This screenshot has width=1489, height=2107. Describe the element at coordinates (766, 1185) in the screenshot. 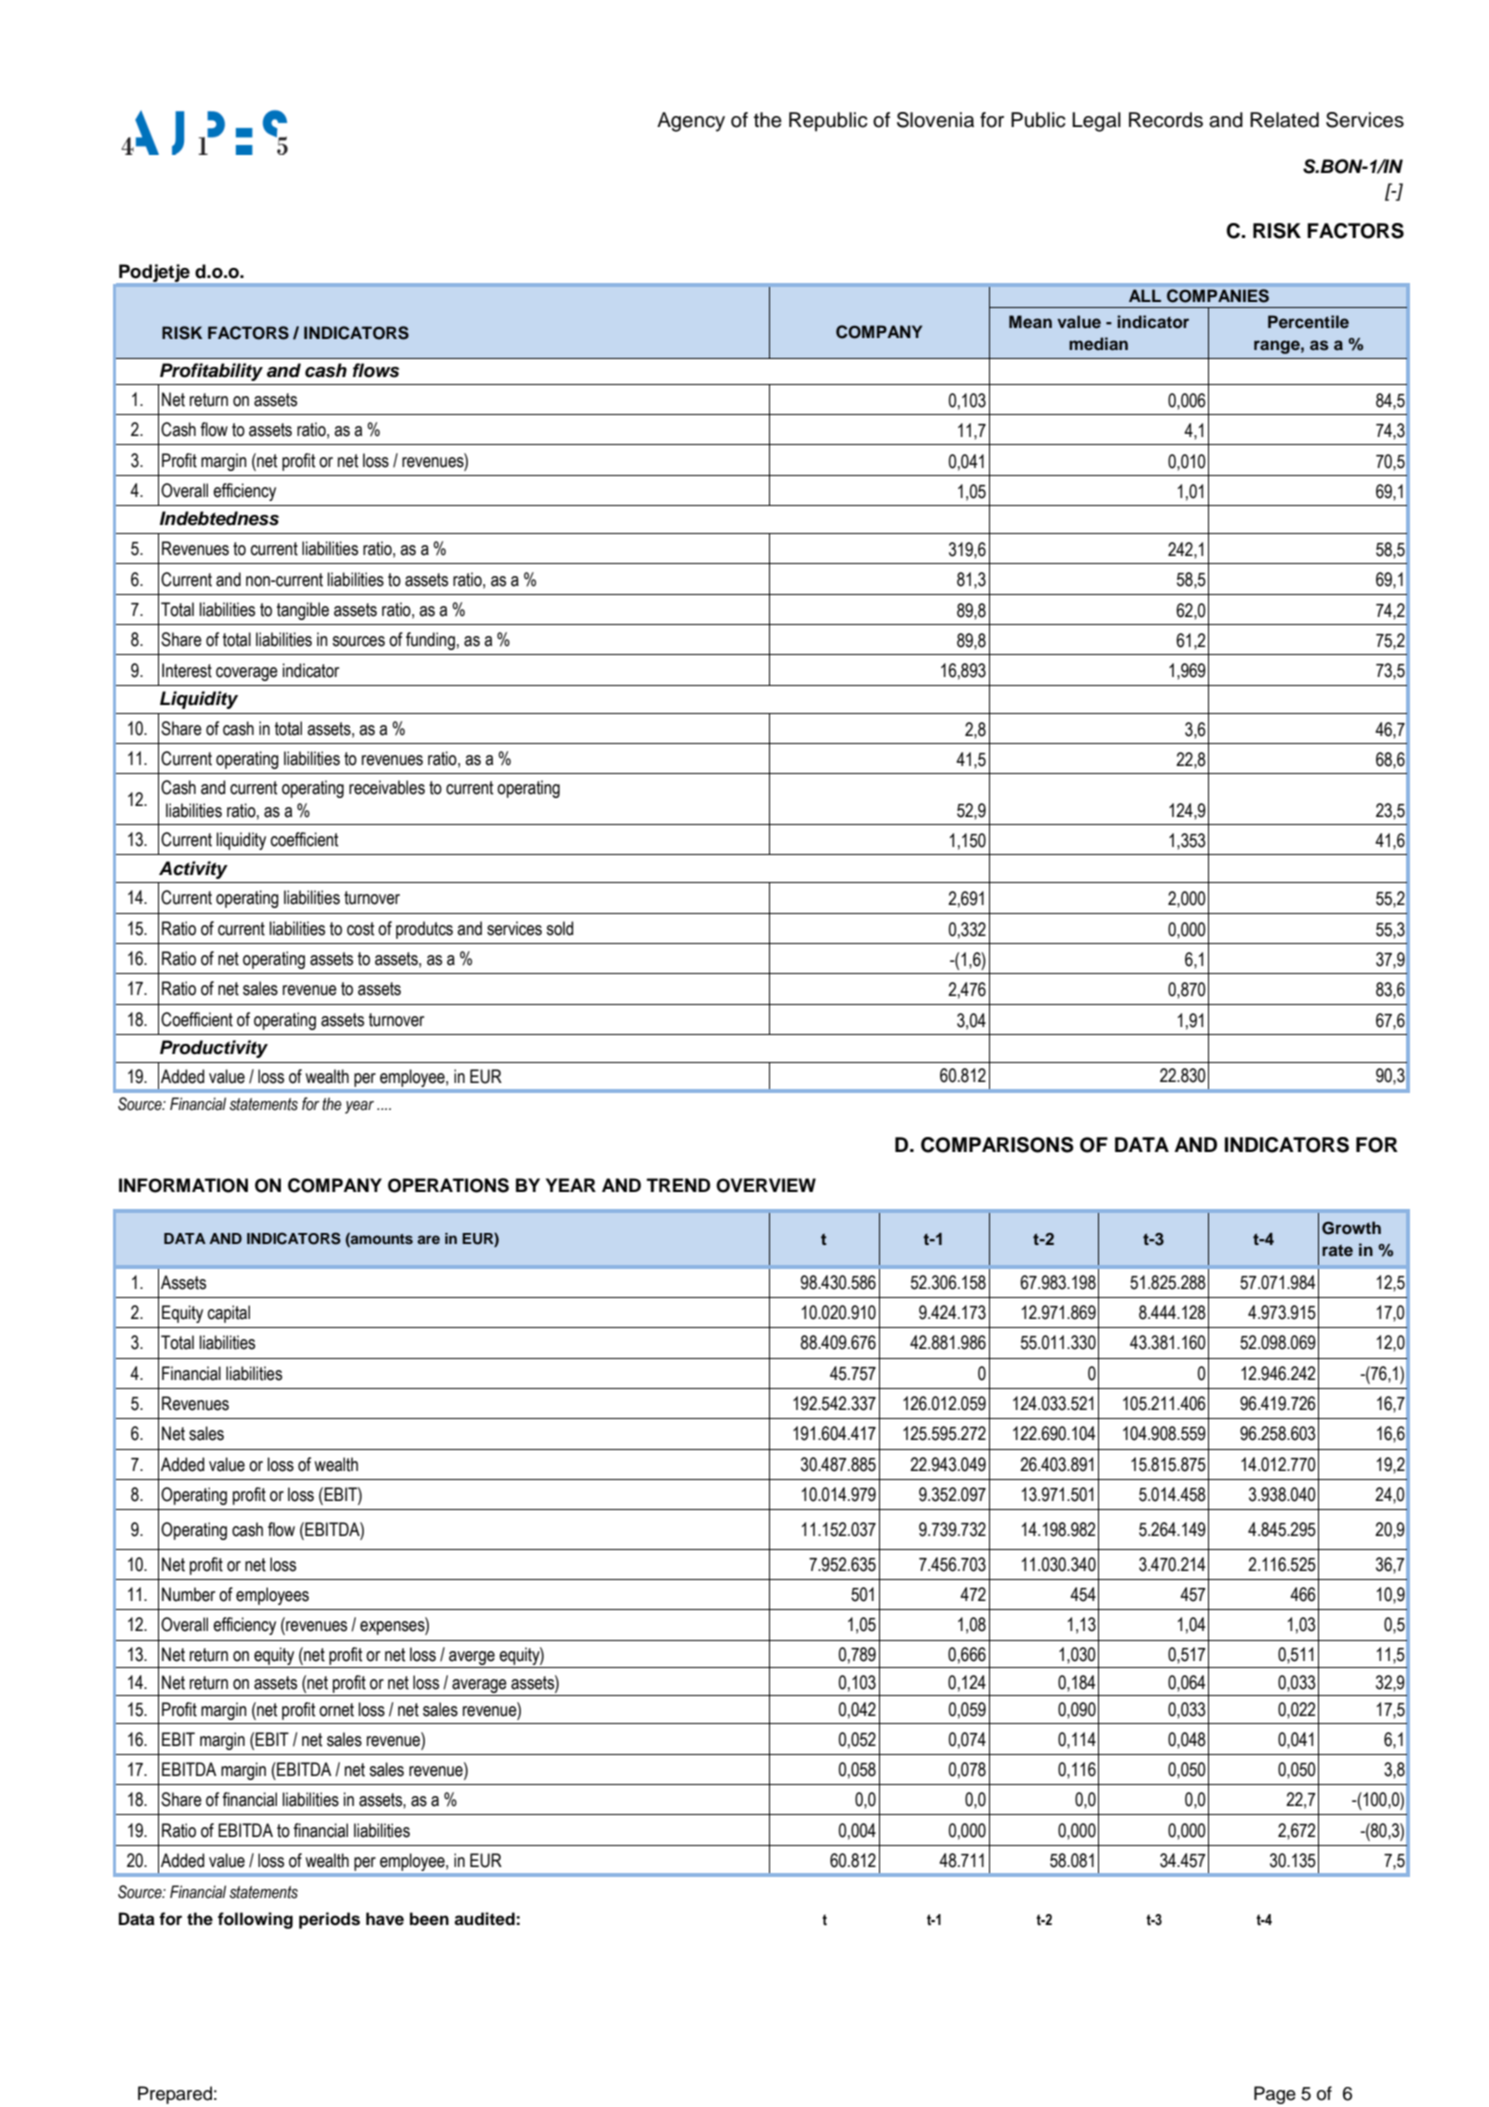

I see `OVERVIEW` at that location.
